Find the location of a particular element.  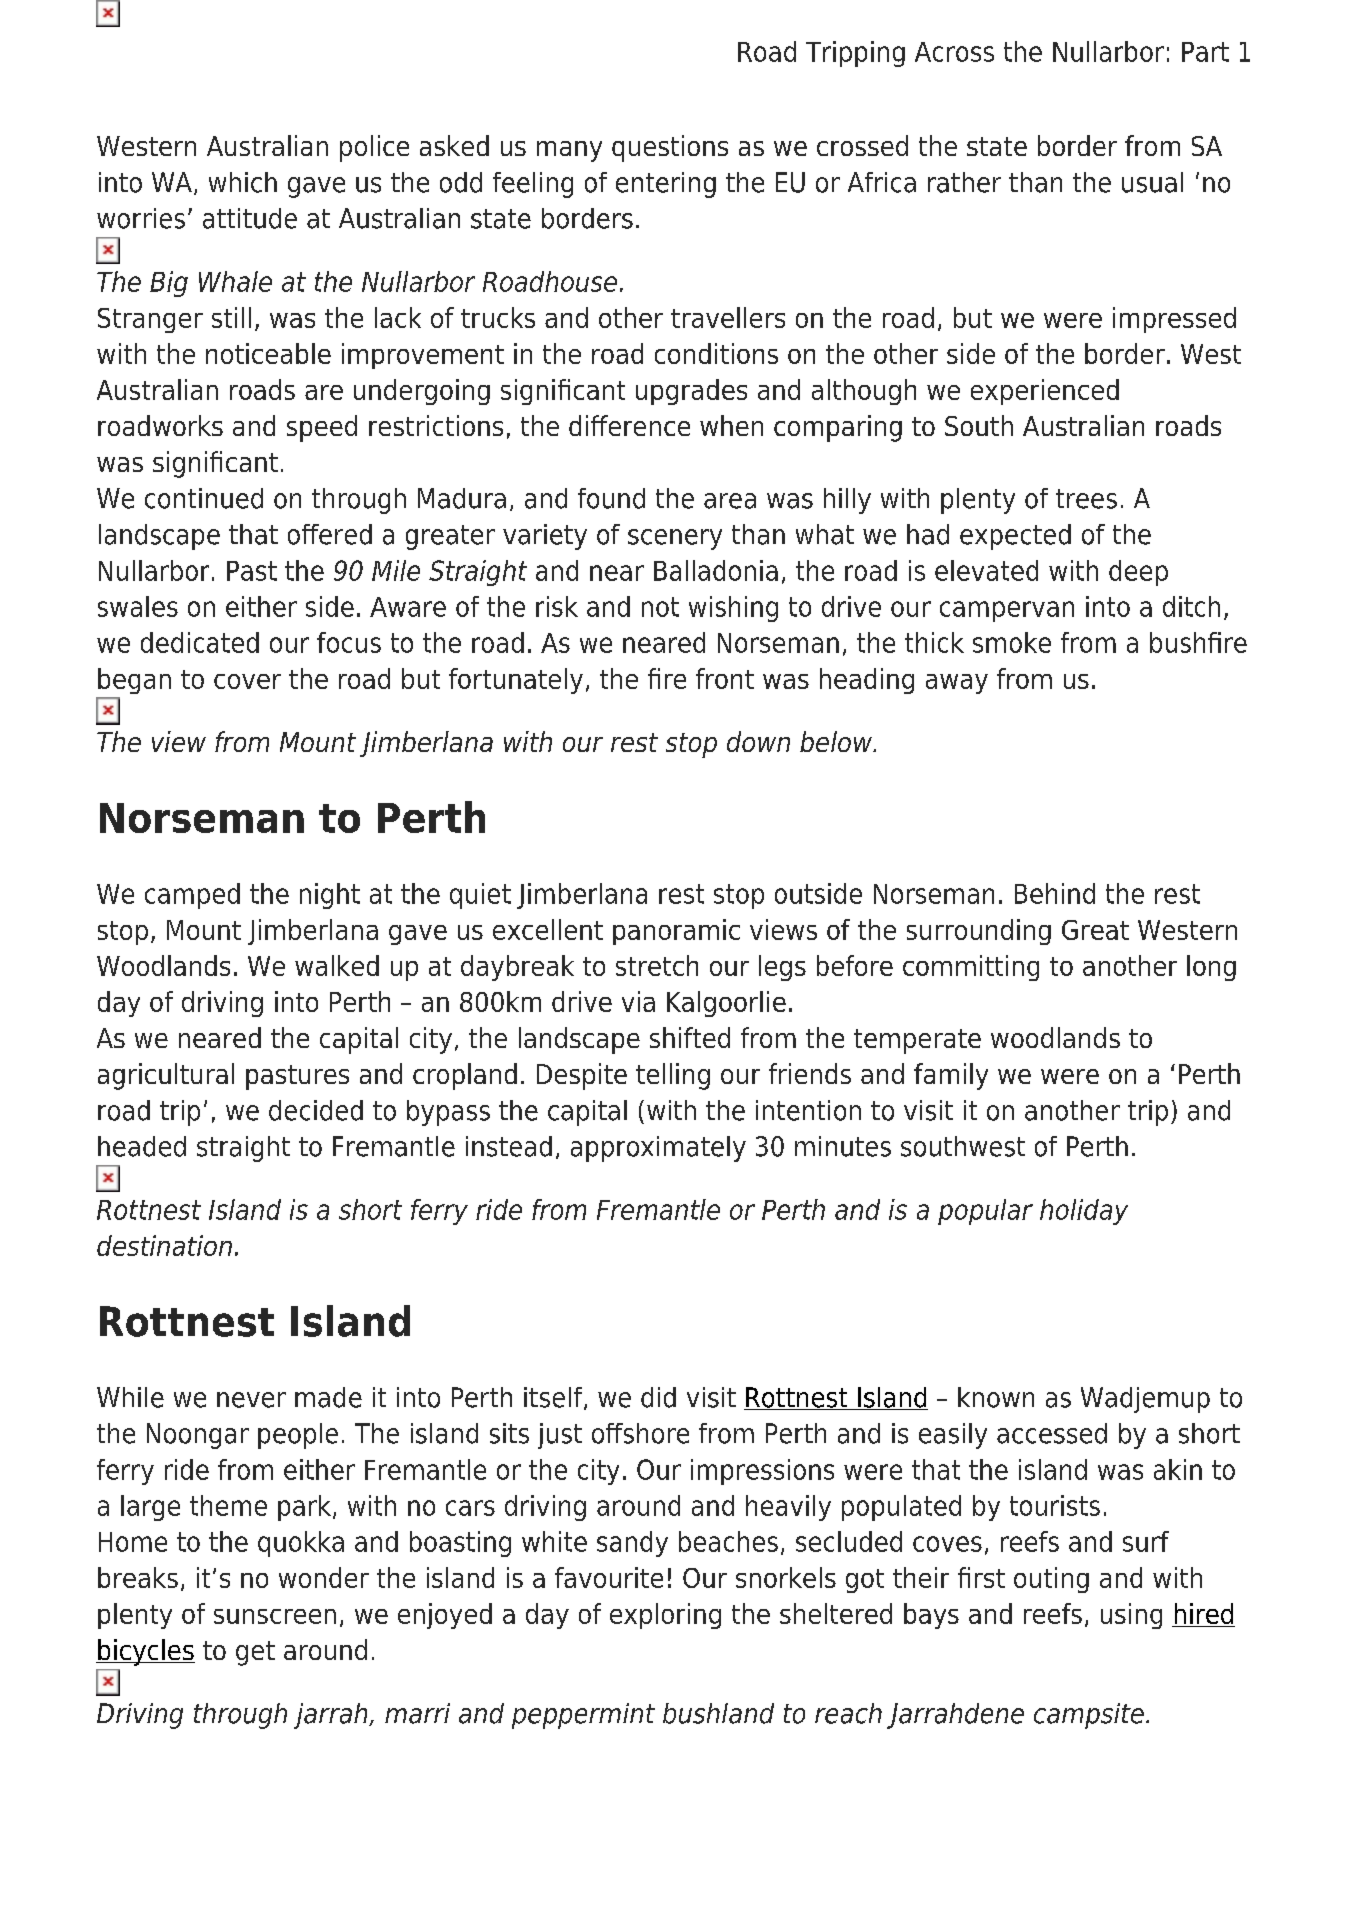

camped is located at coordinates (192, 896).
